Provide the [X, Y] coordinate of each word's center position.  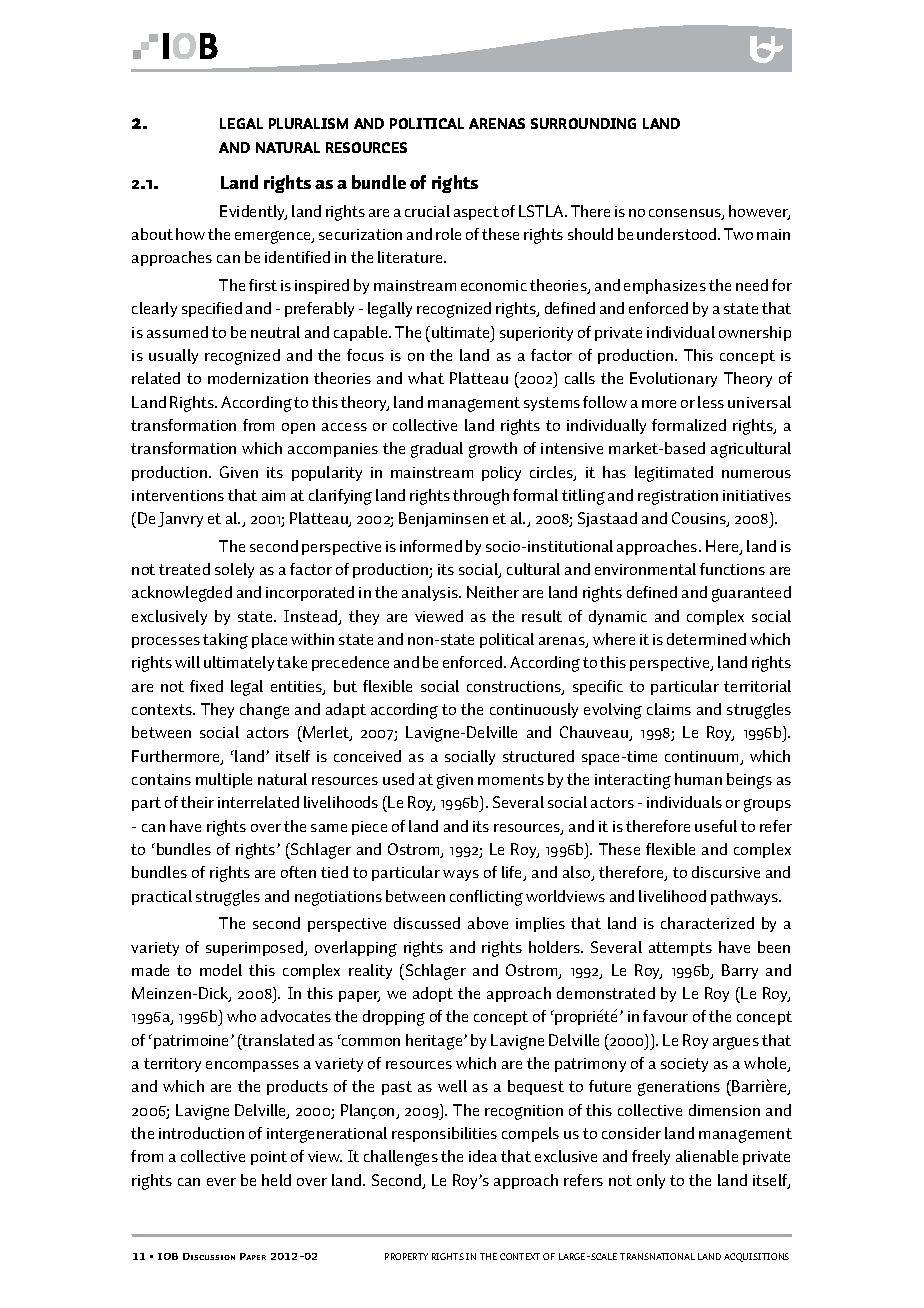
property [406, 1256]
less [711, 402]
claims [669, 709]
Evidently [253, 212]
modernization [258, 378]
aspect [476, 213]
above [488, 923]
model [221, 970]
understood [678, 234]
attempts [680, 949]
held [276, 1180]
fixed [206, 686]
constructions [515, 688]
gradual [437, 450]
